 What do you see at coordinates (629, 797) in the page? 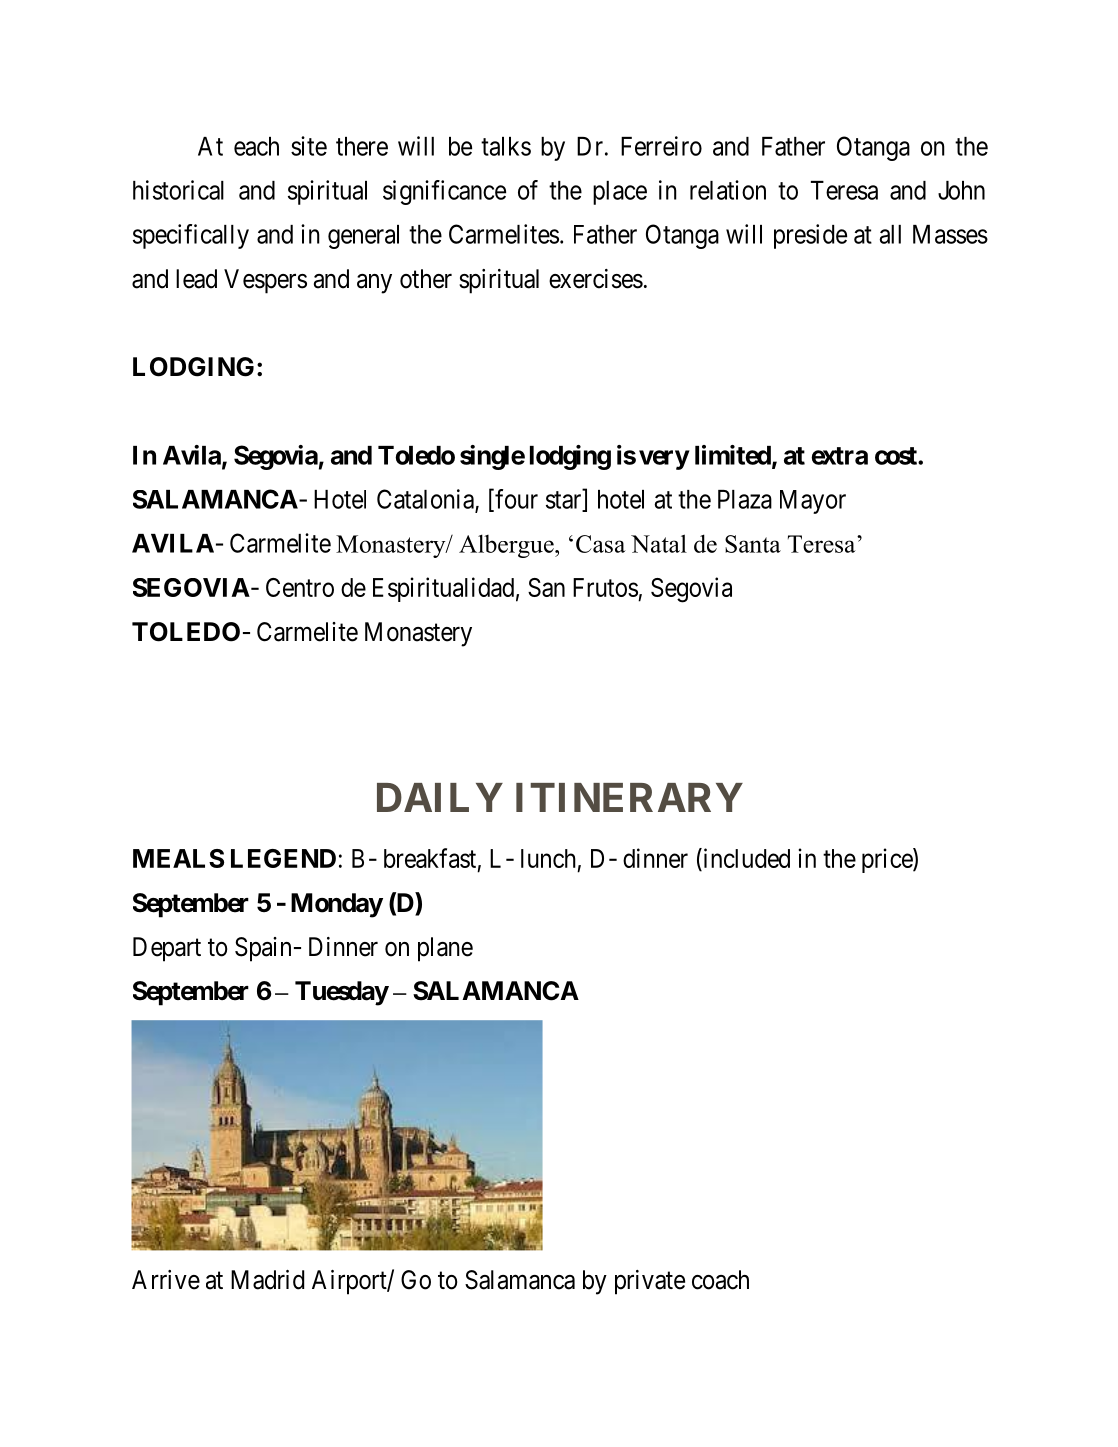
I see `ITINERARY` at bounding box center [629, 797].
